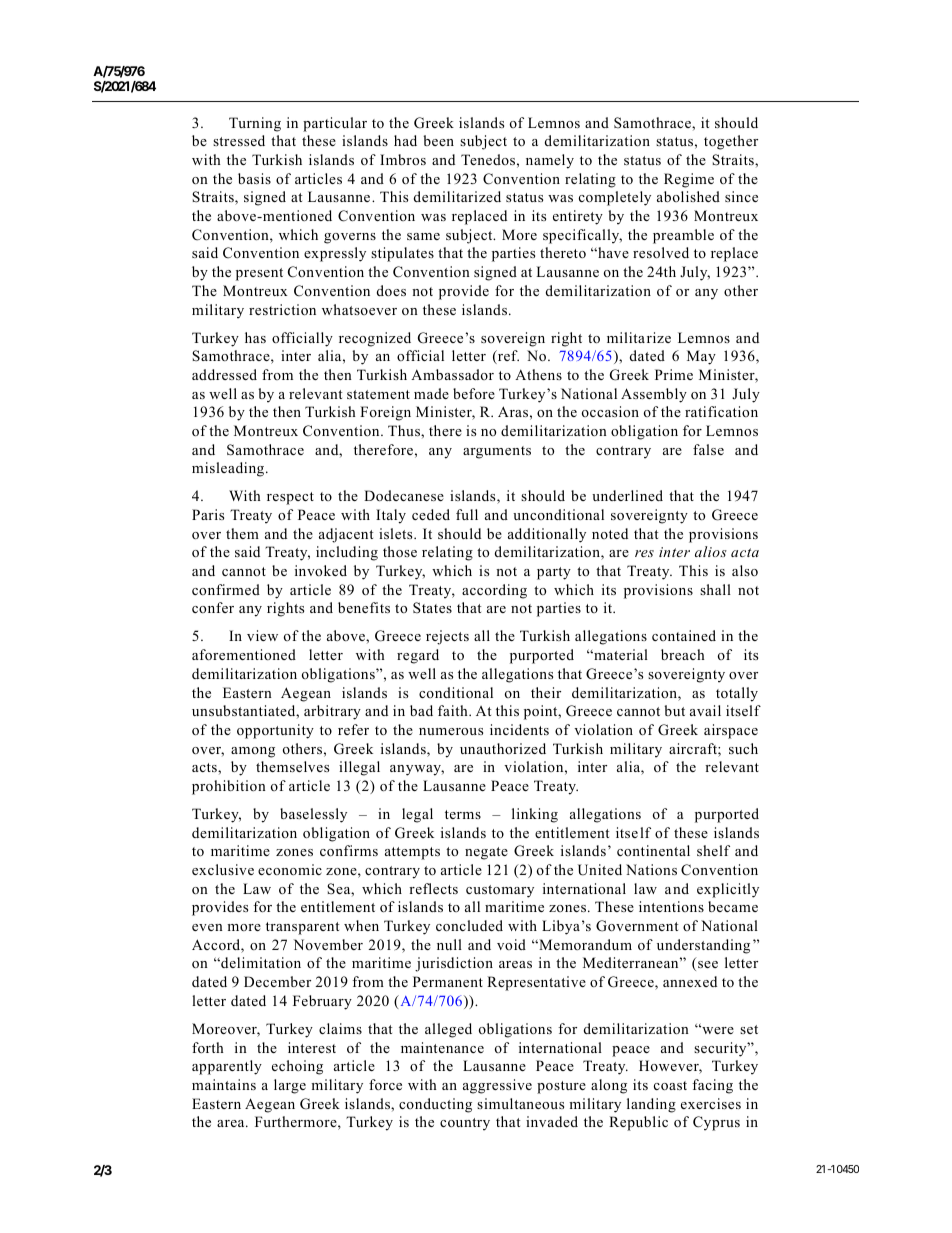 The image size is (952, 1233). I want to click on basis, so click(254, 178).
